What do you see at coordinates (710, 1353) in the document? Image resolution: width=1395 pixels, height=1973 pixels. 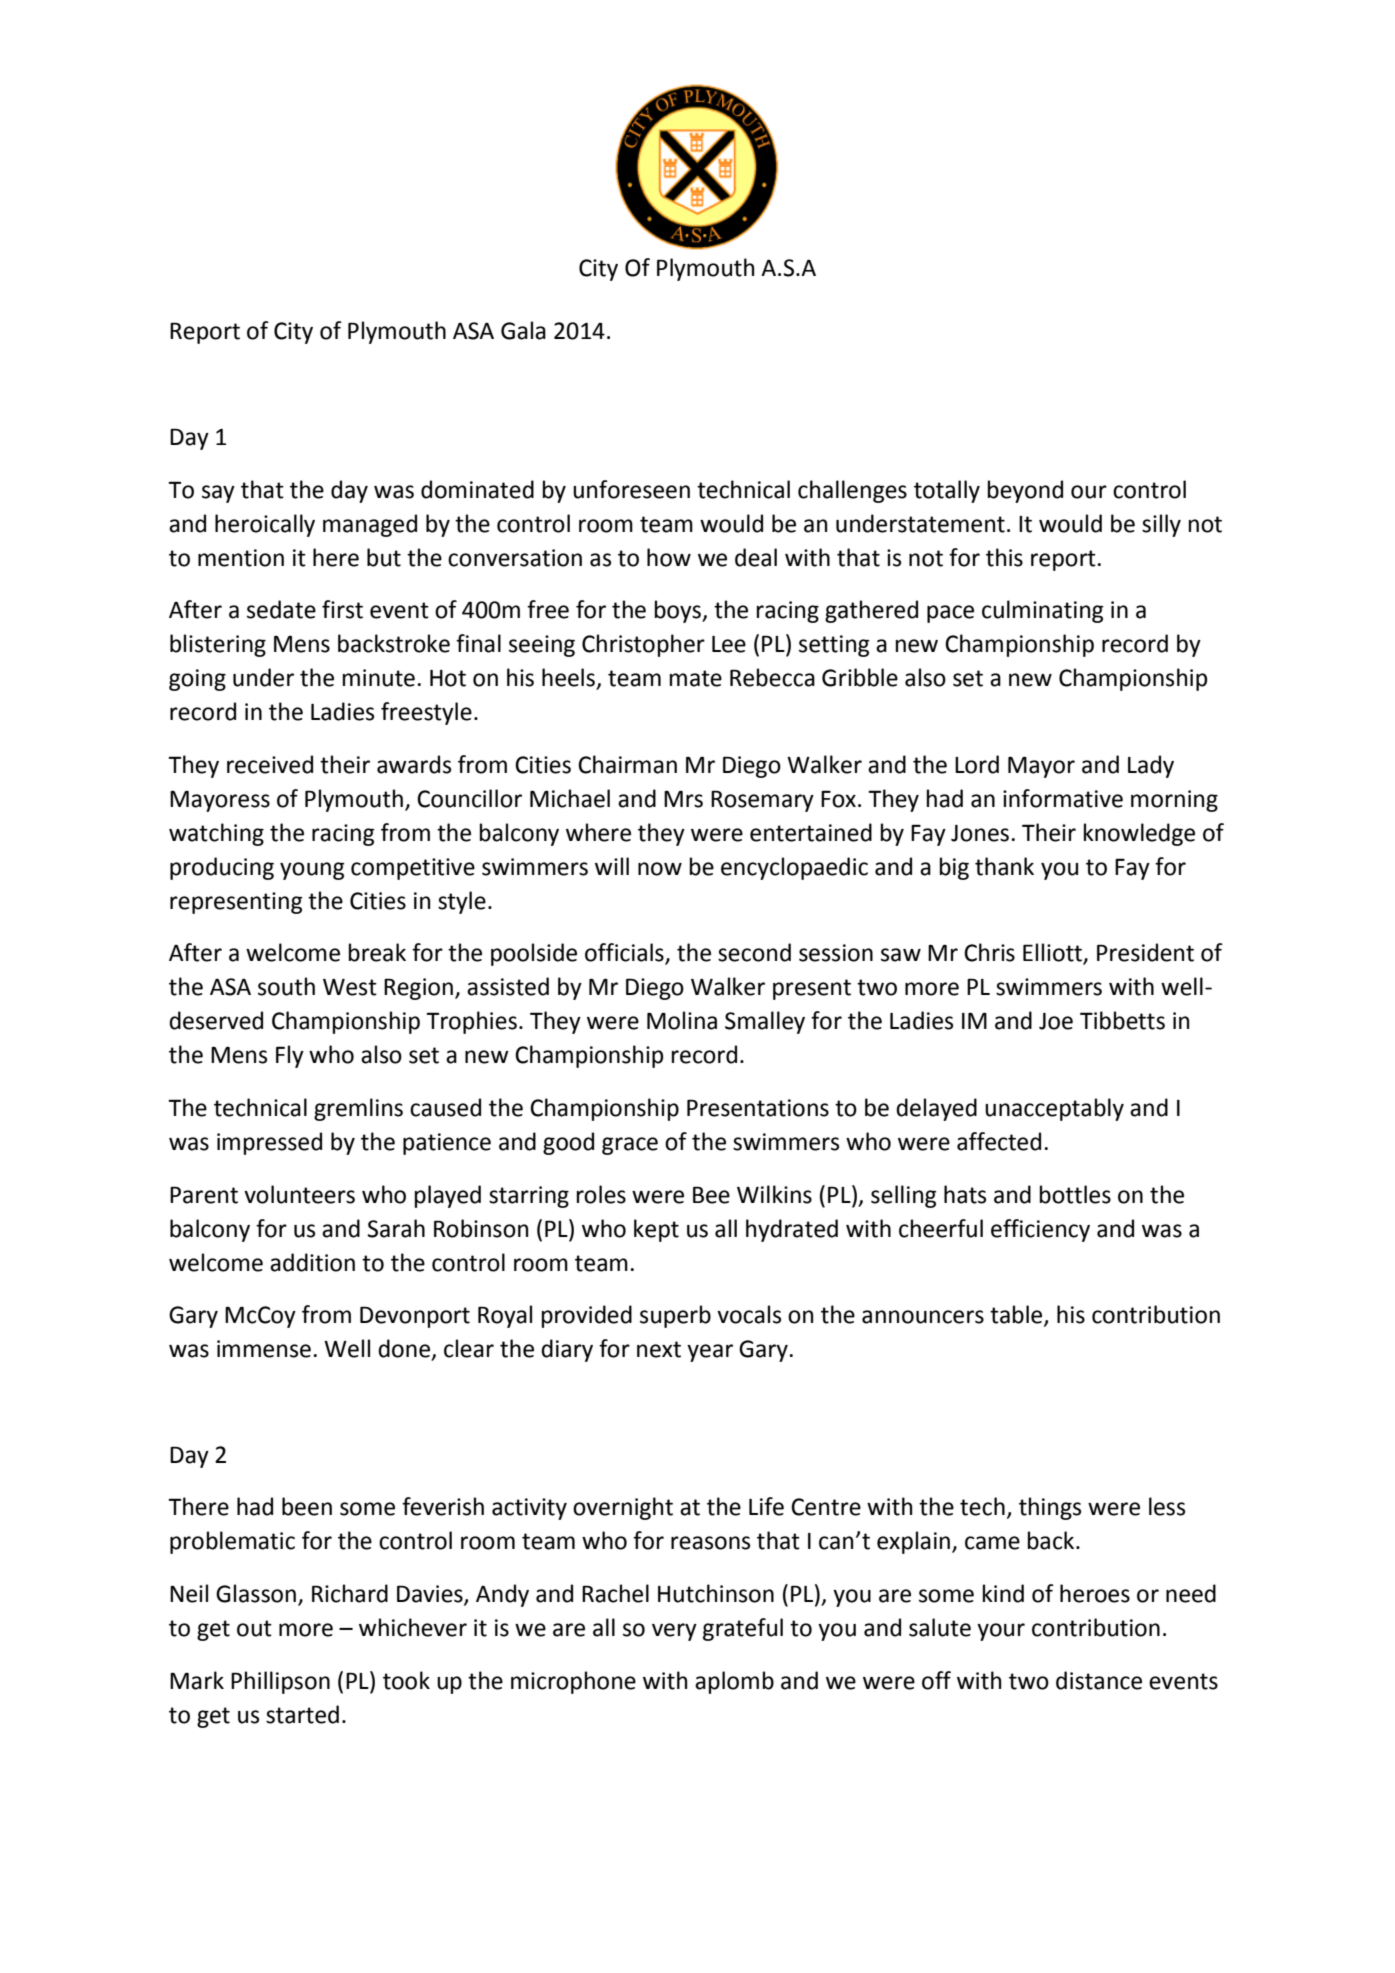 I see `year` at bounding box center [710, 1353].
